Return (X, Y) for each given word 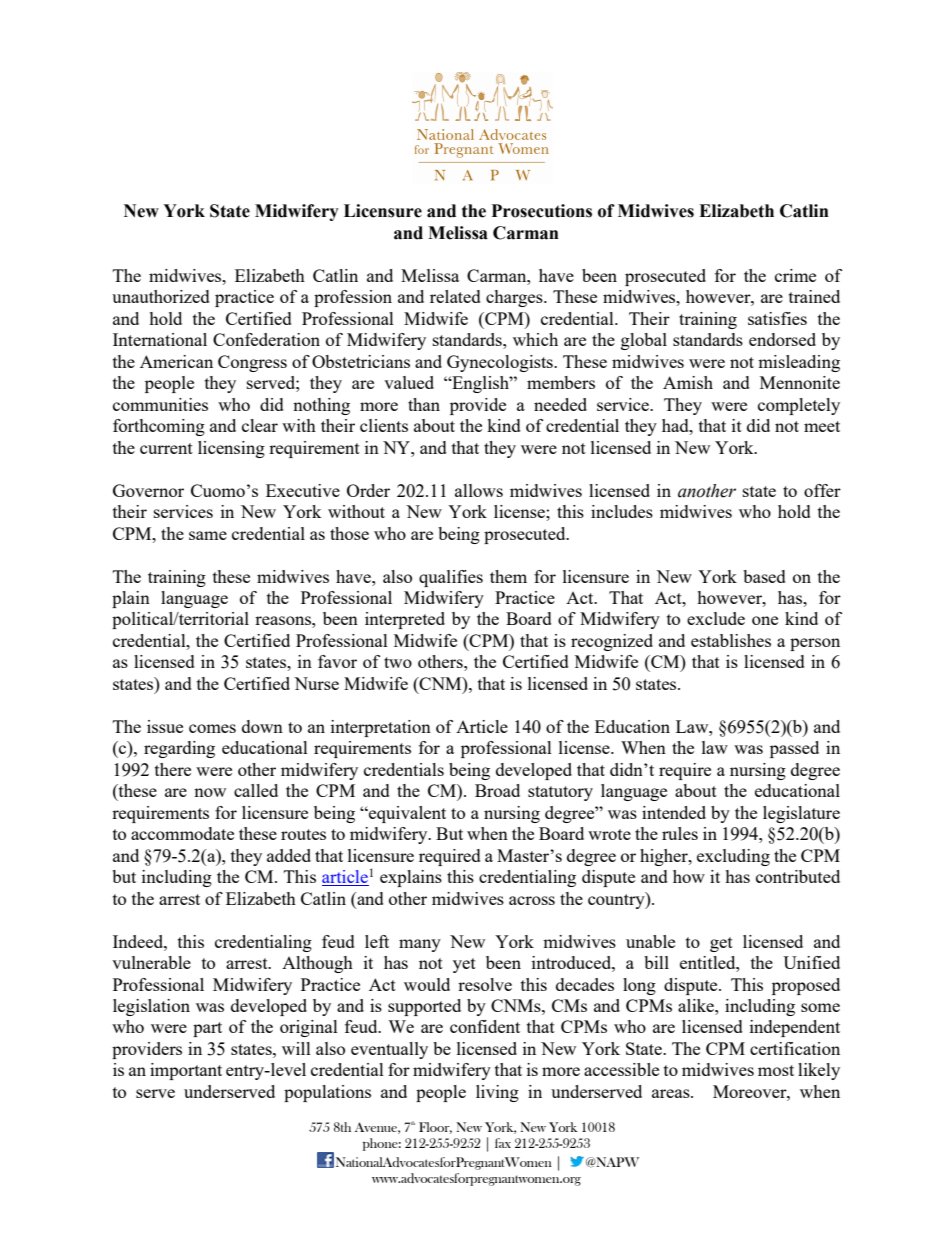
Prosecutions (542, 211)
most (776, 1070)
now (210, 792)
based (764, 576)
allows (479, 490)
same (208, 535)
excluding (733, 857)
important (186, 1071)
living (497, 1093)
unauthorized (161, 296)
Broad (497, 790)
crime (795, 275)
